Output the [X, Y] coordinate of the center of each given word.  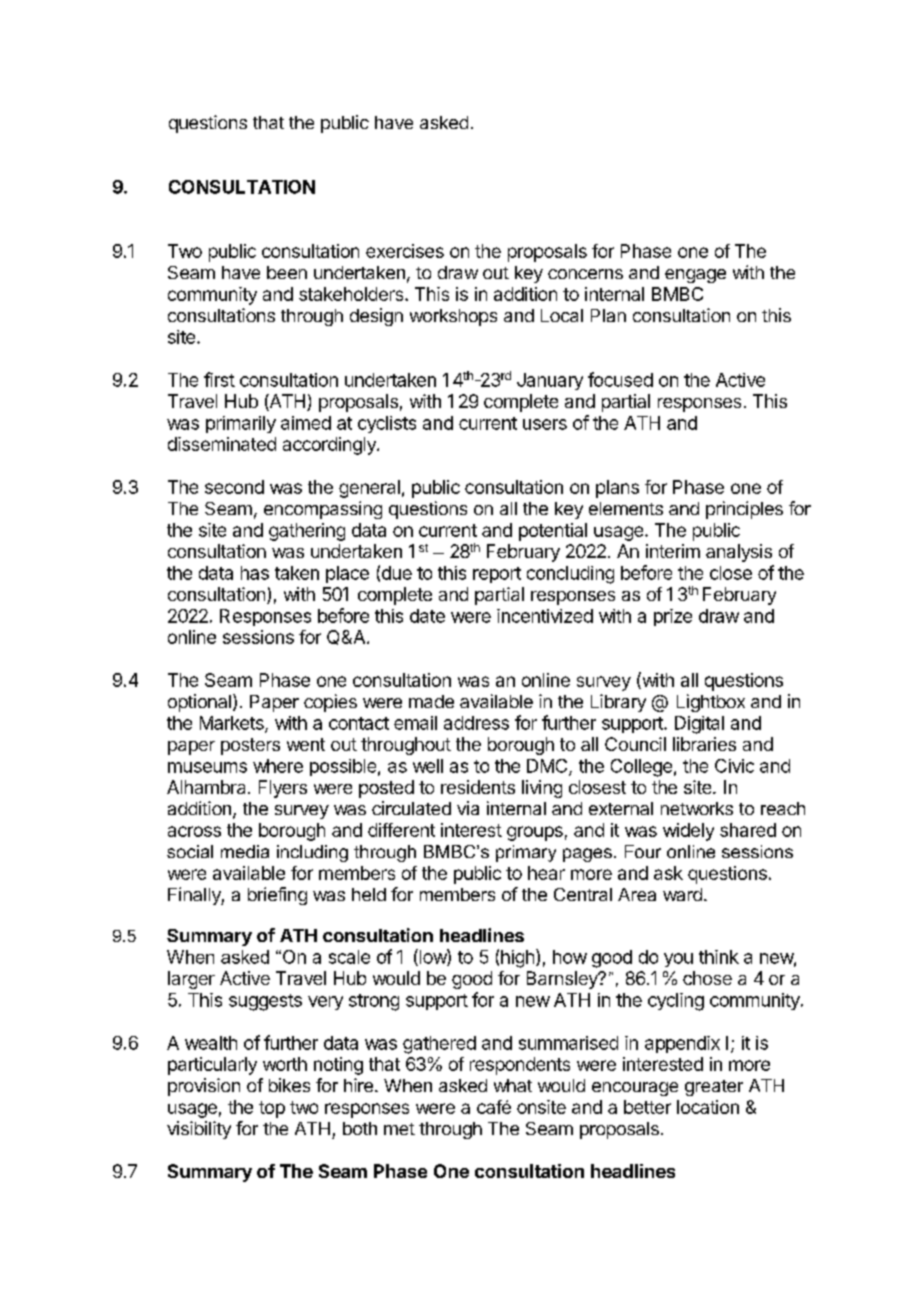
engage [695, 276]
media [245, 851]
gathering [307, 532]
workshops [453, 317]
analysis [739, 553]
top [272, 1109]
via [468, 808]
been [287, 272]
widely [688, 832]
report [497, 575]
